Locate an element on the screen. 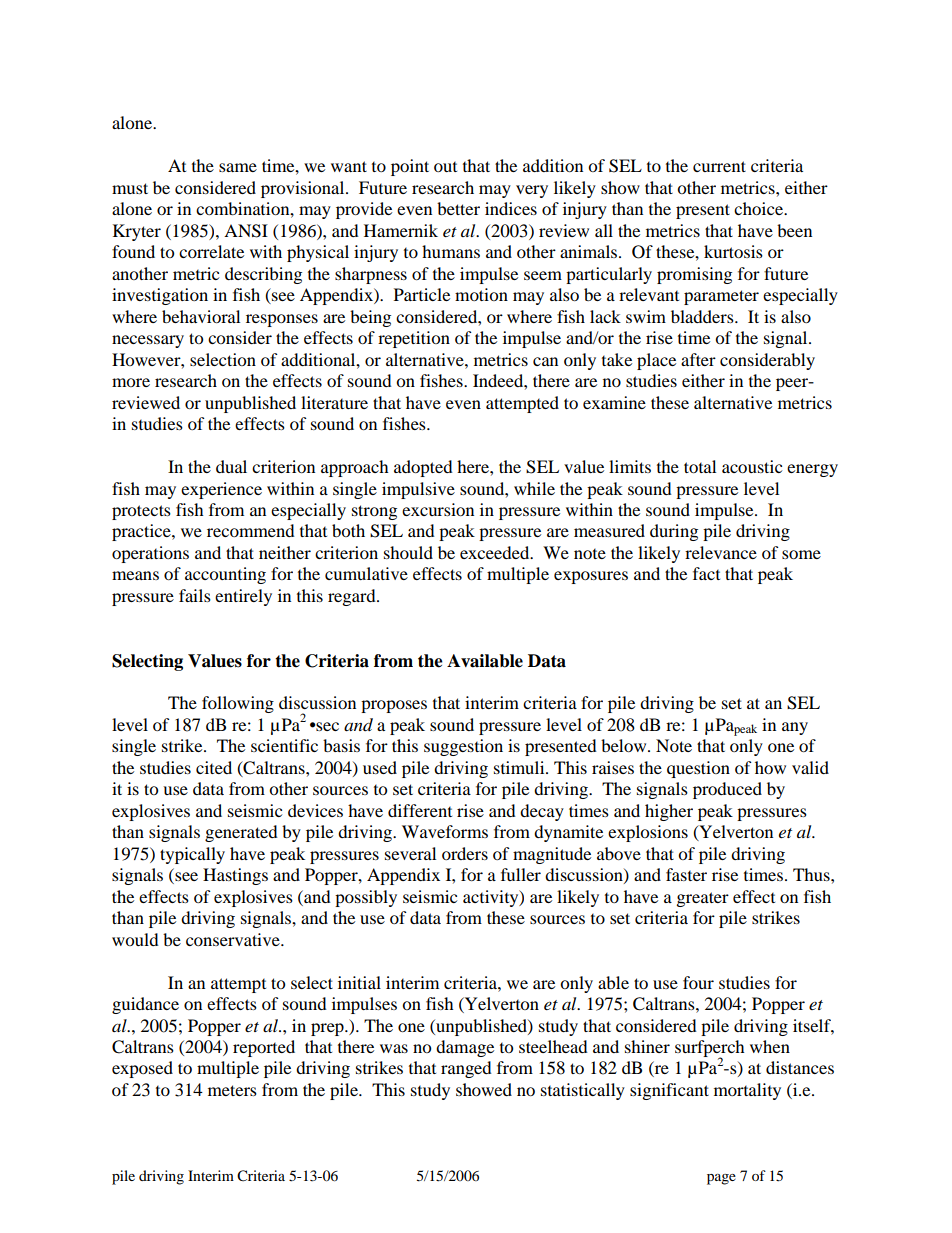  page is located at coordinates (721, 1179).
